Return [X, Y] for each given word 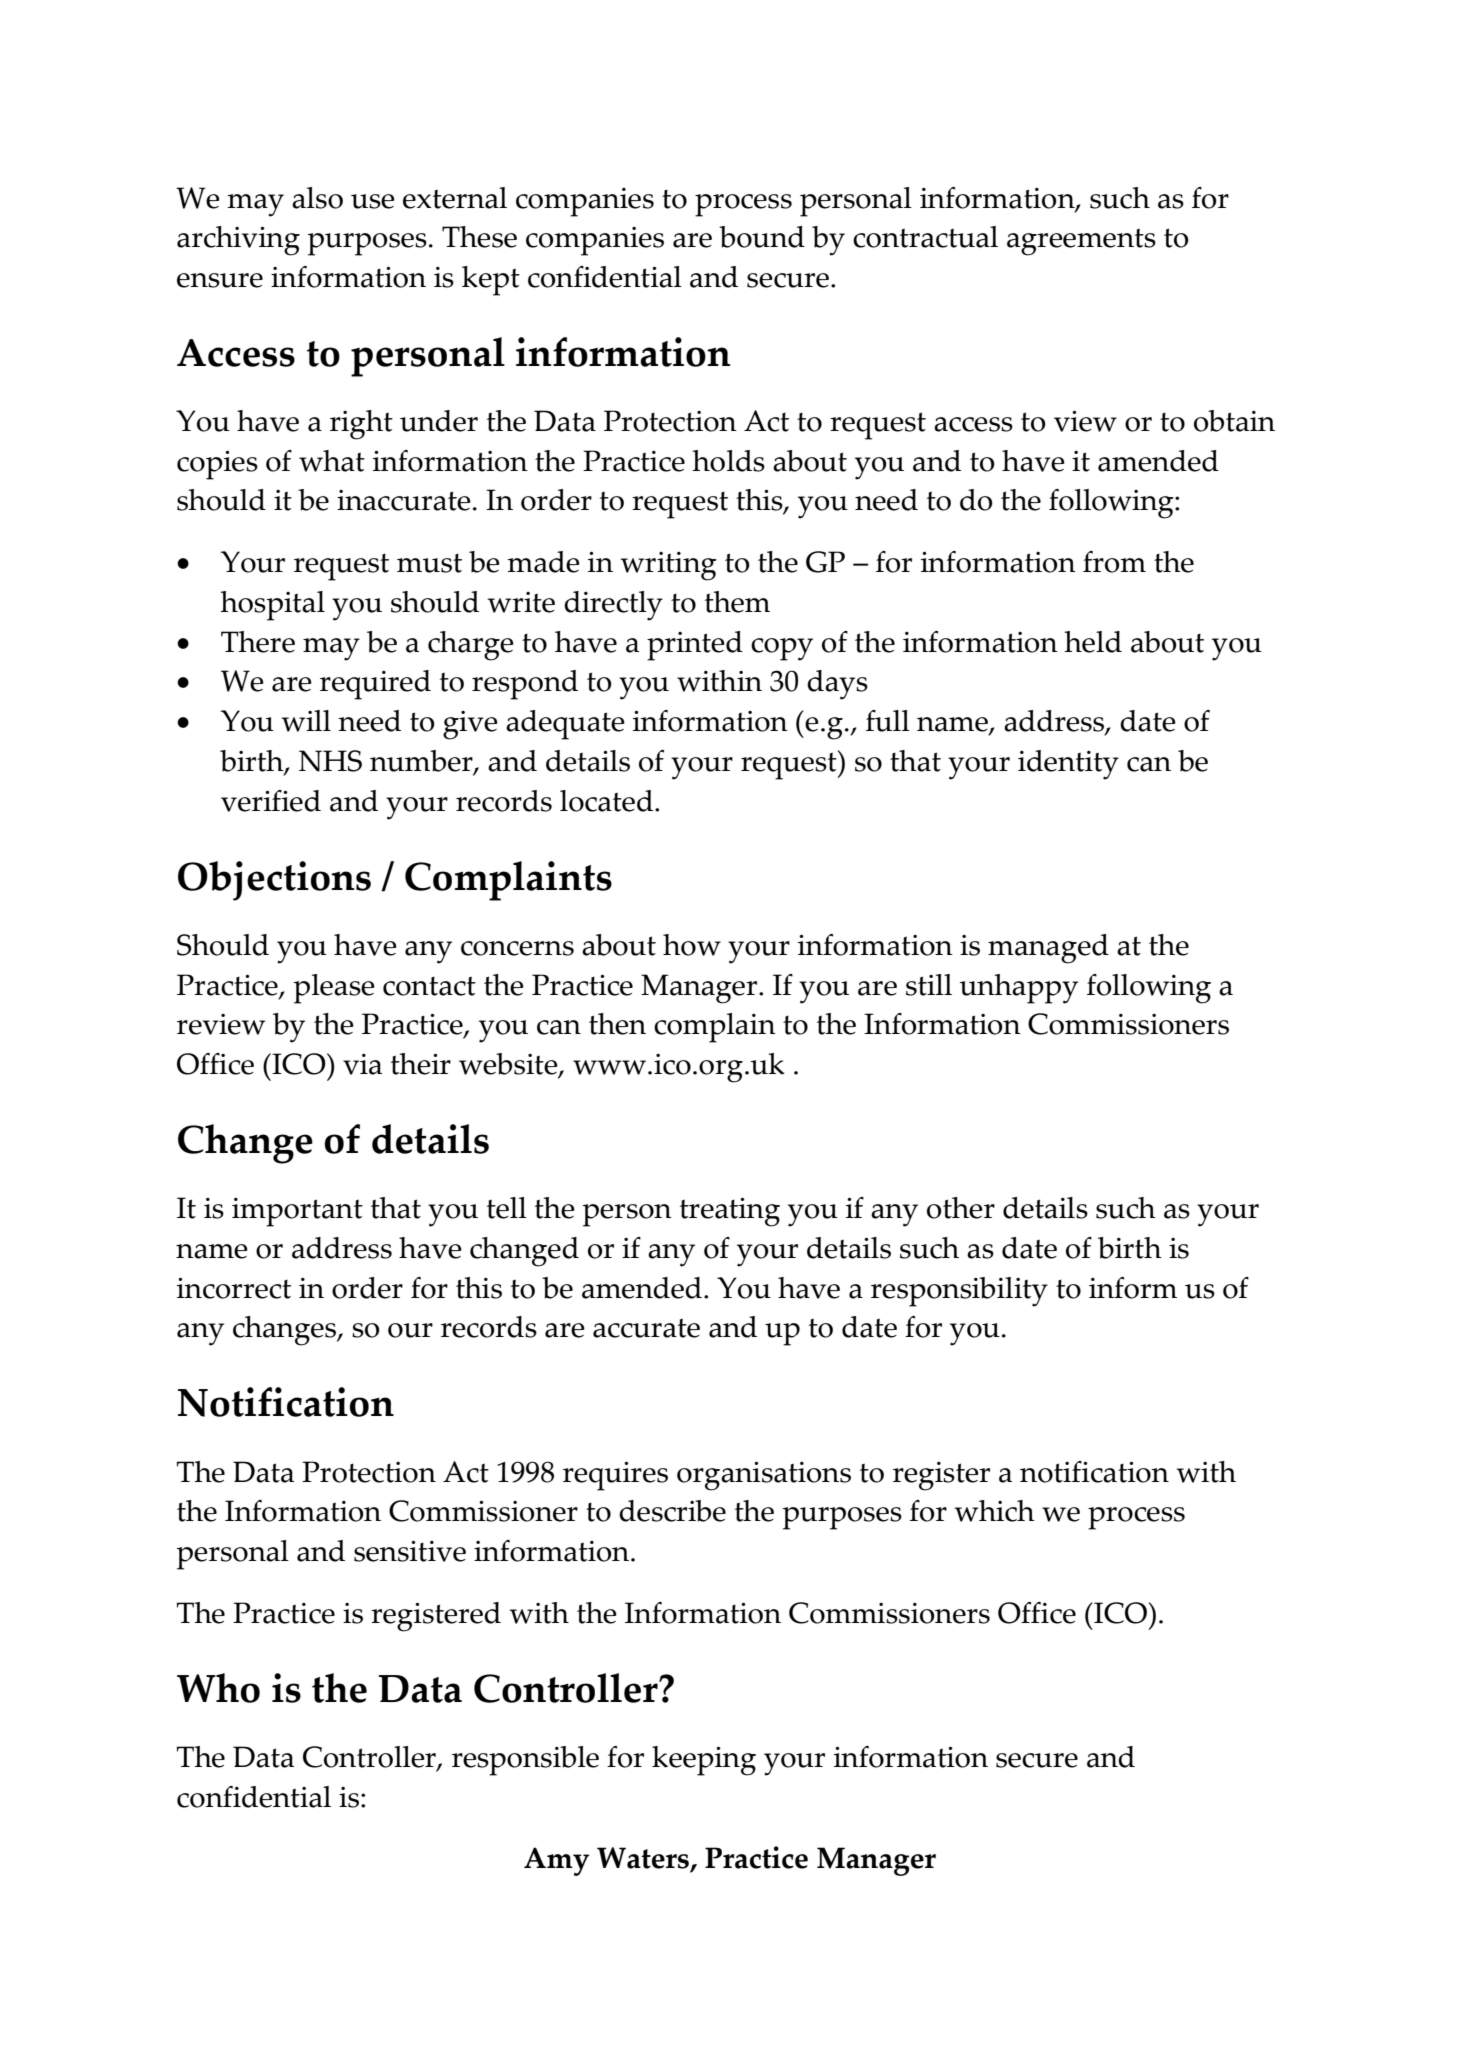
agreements [1081, 242]
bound [762, 237]
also [317, 198]
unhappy [1019, 989]
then [617, 1024]
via [362, 1064]
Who [218, 1688]
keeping [704, 1761]
